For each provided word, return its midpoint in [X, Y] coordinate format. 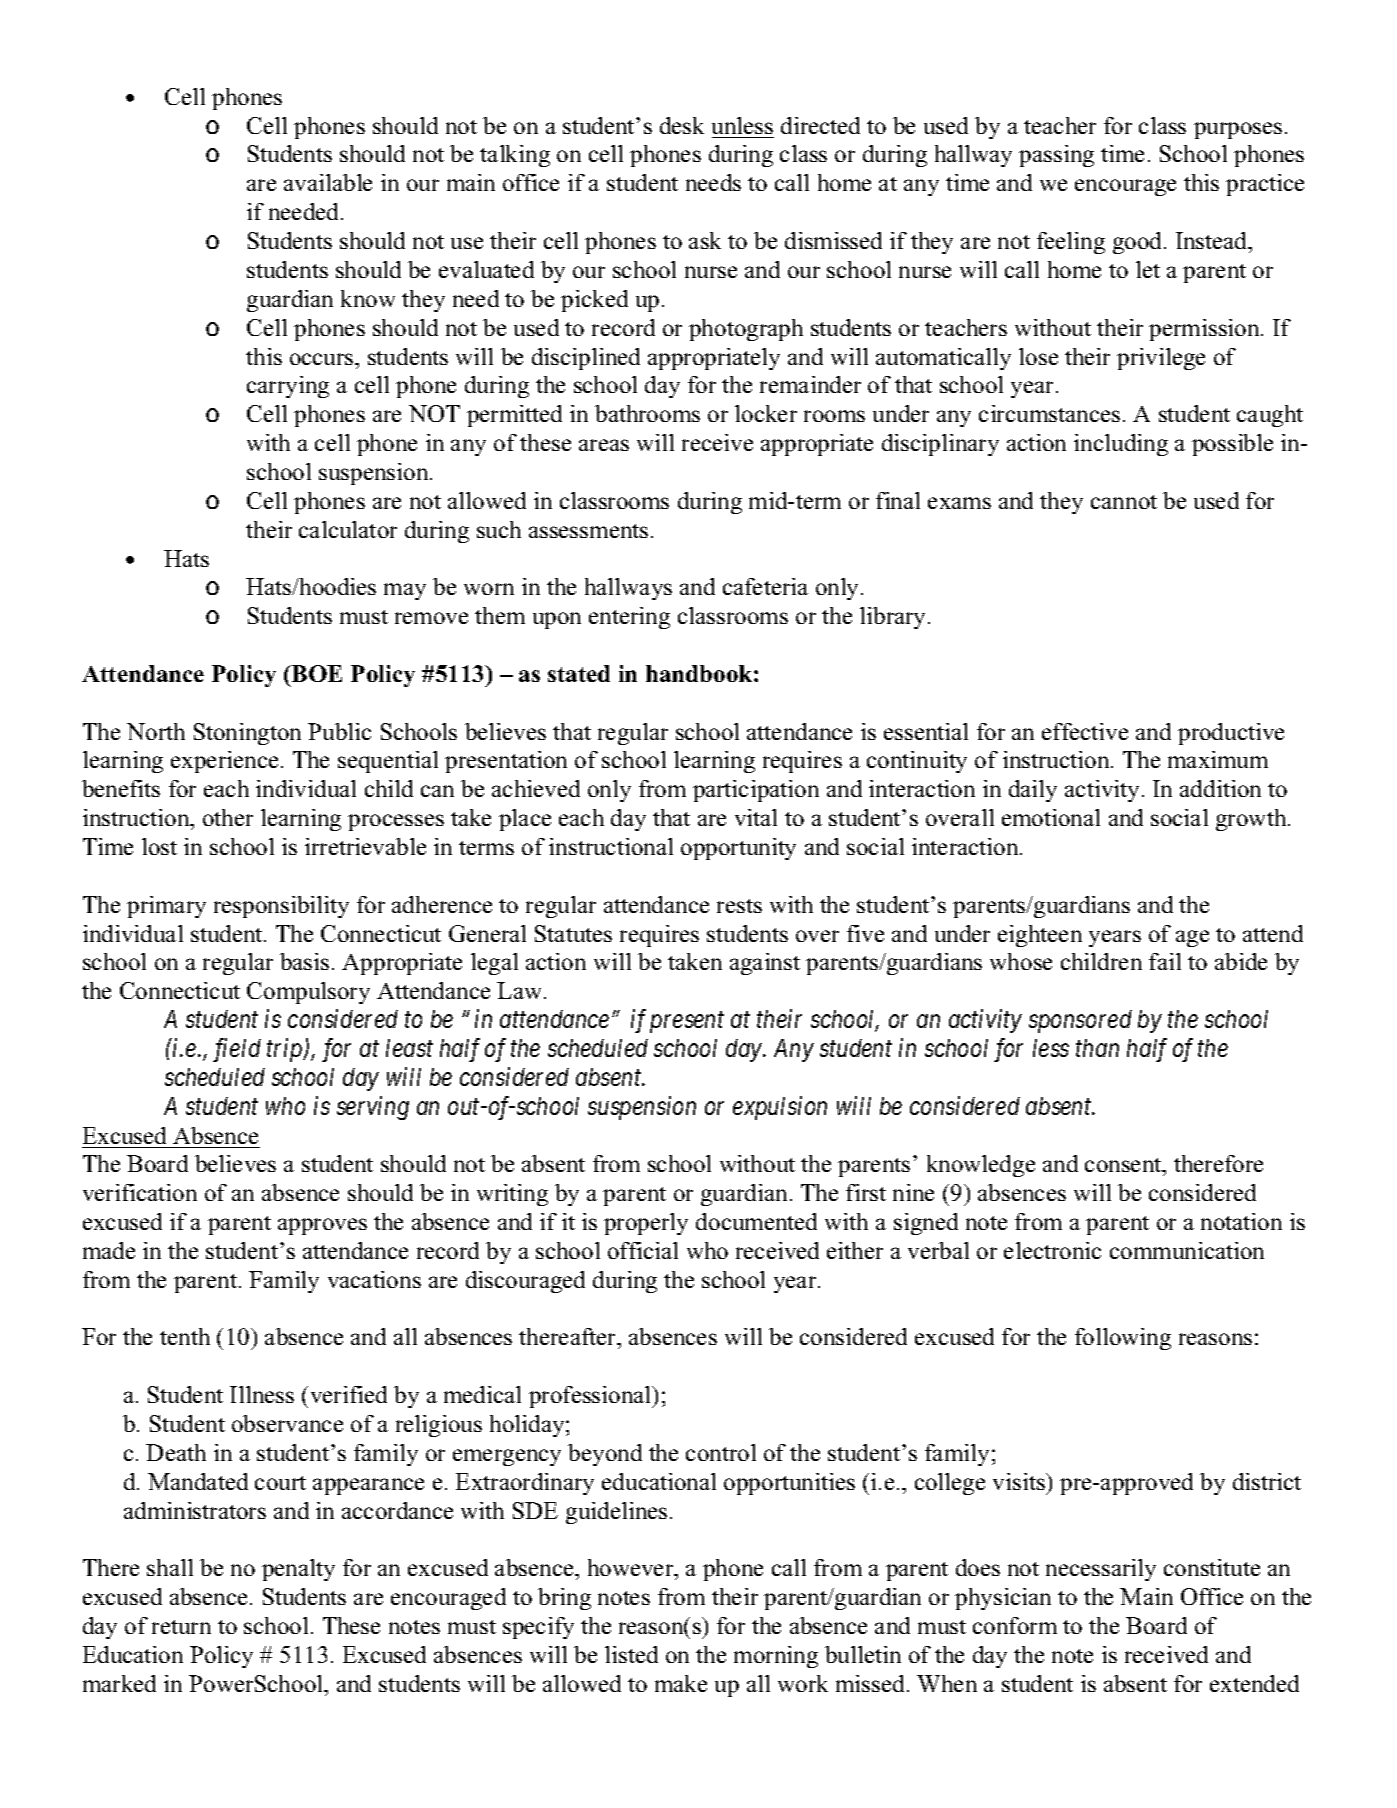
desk [682, 125]
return [181, 1627]
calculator [348, 529]
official [643, 1250]
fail [1165, 961]
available [328, 182]
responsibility [281, 907]
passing [1056, 156]
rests [739, 906]
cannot [1124, 502]
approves [322, 1226]
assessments [588, 531]
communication [1187, 1250]
